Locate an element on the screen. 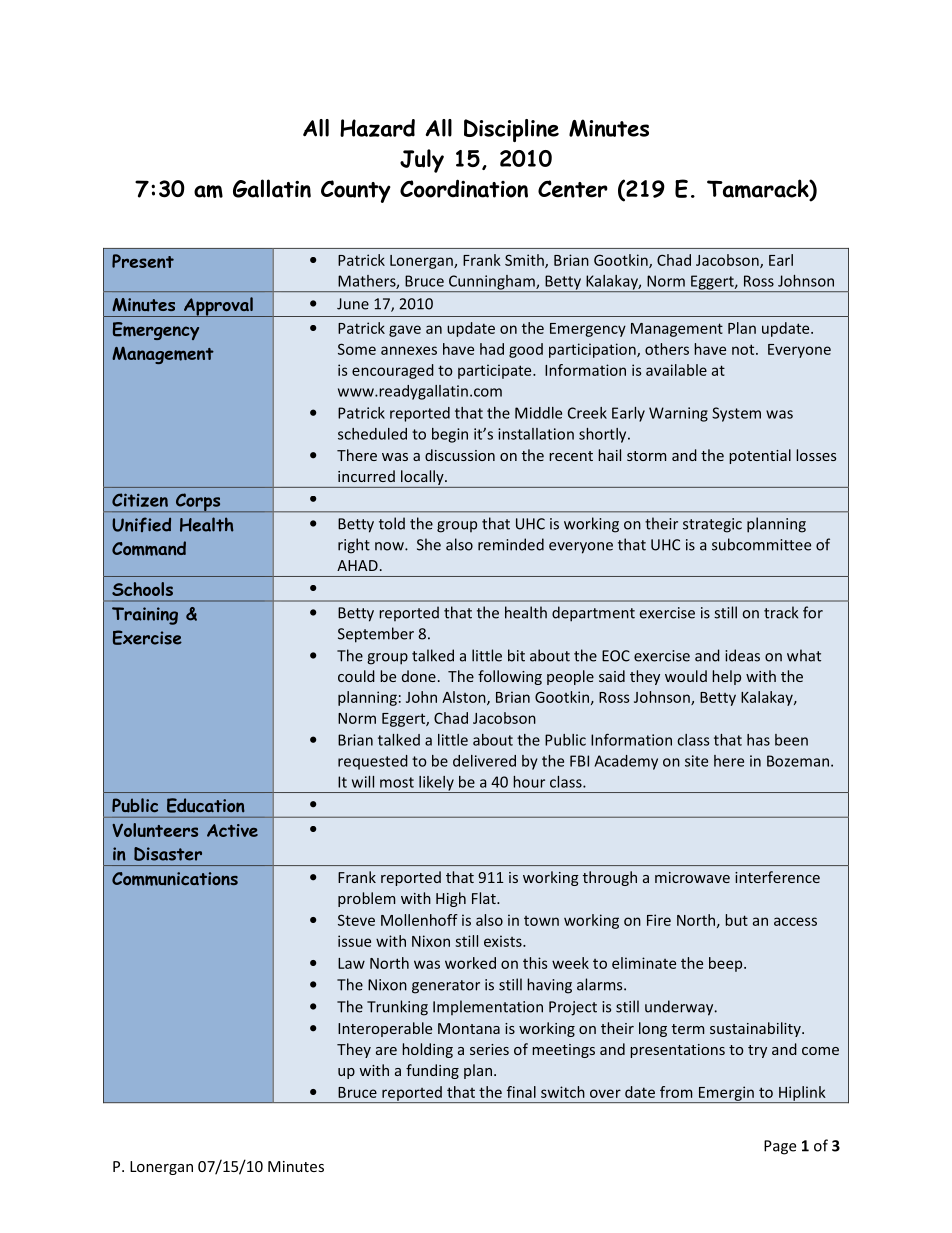 Image resolution: width=952 pixels, height=1233 pixels. System is located at coordinates (736, 414).
